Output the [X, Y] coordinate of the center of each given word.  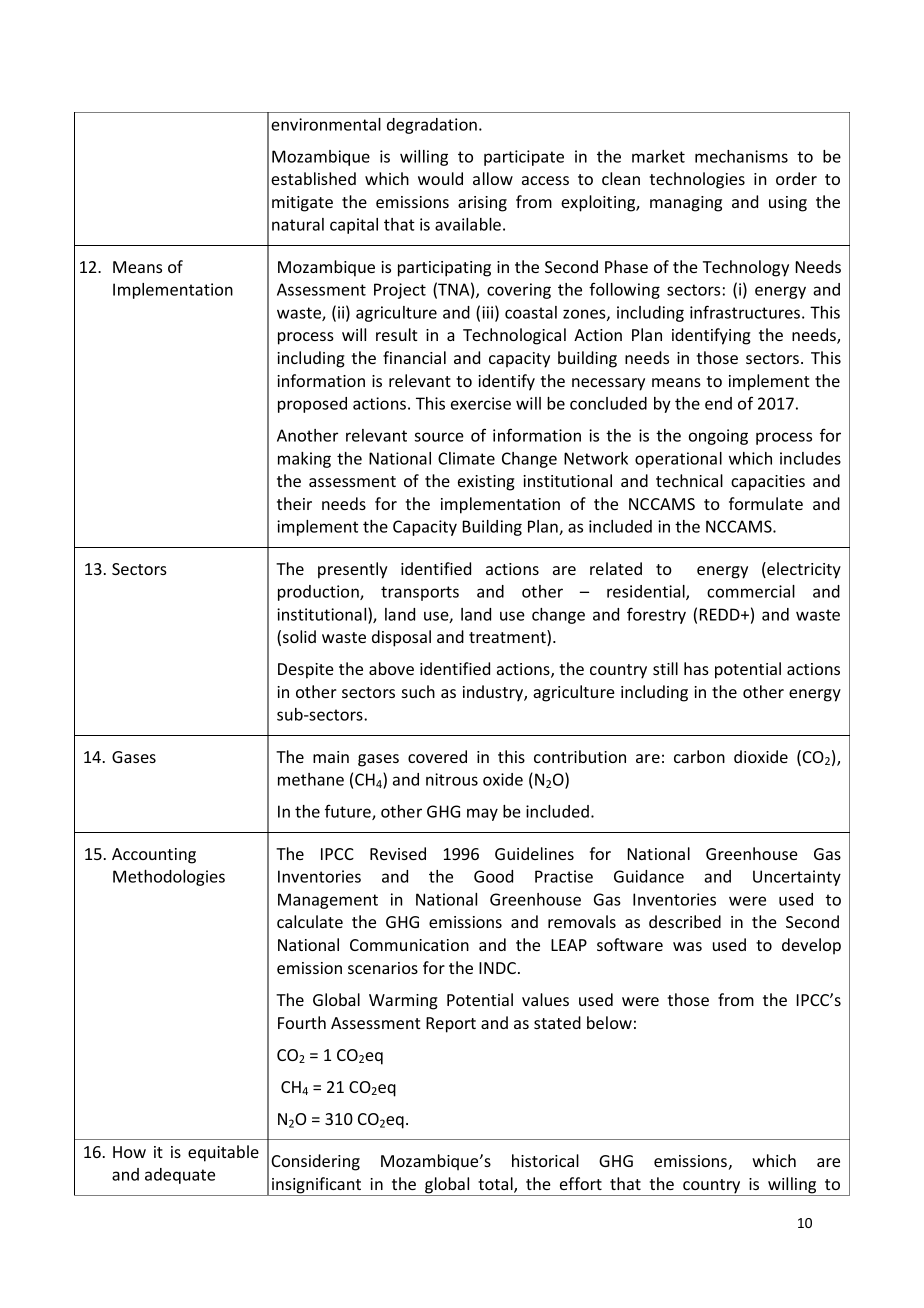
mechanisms [741, 156]
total [496, 1185]
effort [581, 1183]
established [313, 178]
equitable [223, 1153]
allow [493, 178]
